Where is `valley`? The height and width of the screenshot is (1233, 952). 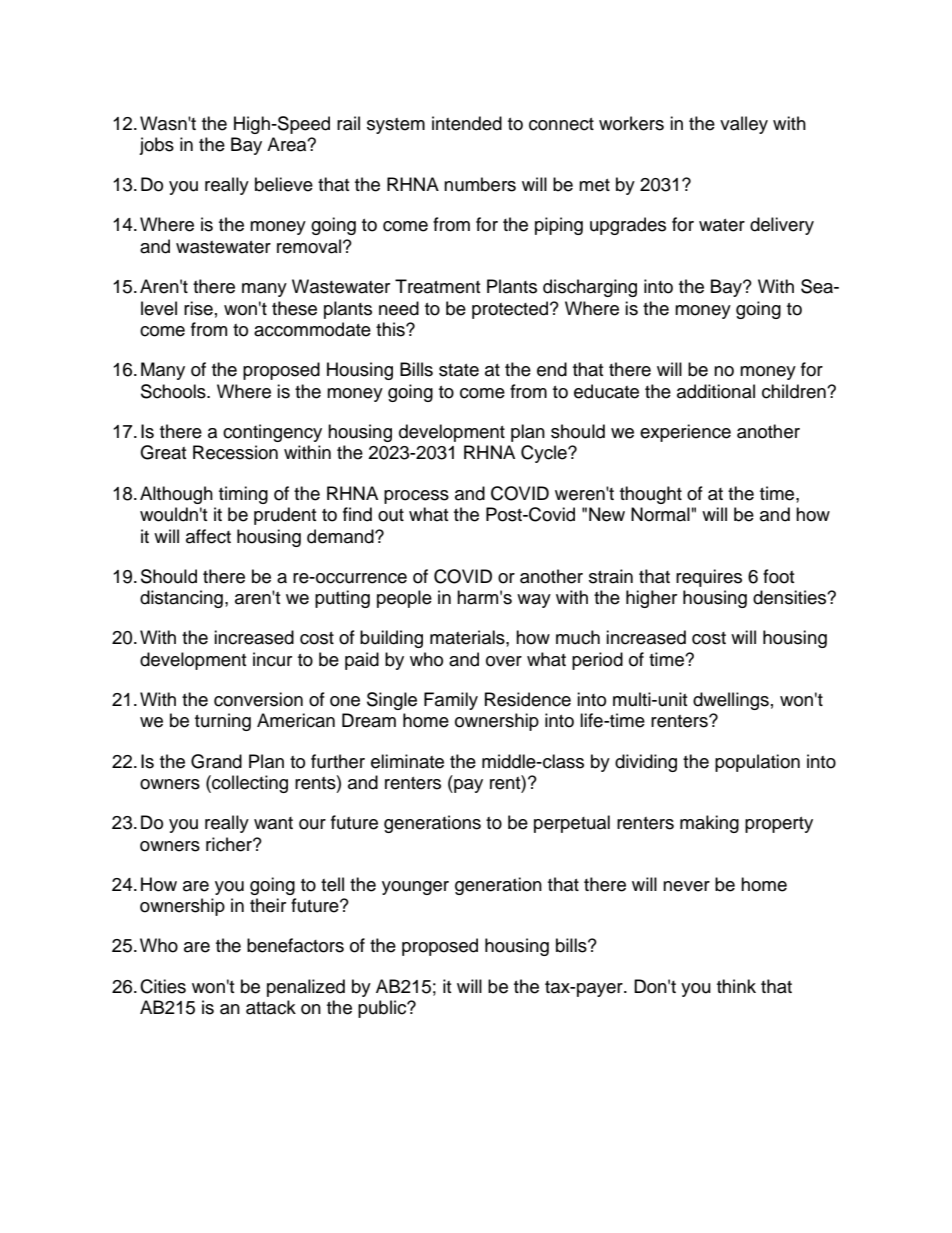
valley is located at coordinates (744, 125).
